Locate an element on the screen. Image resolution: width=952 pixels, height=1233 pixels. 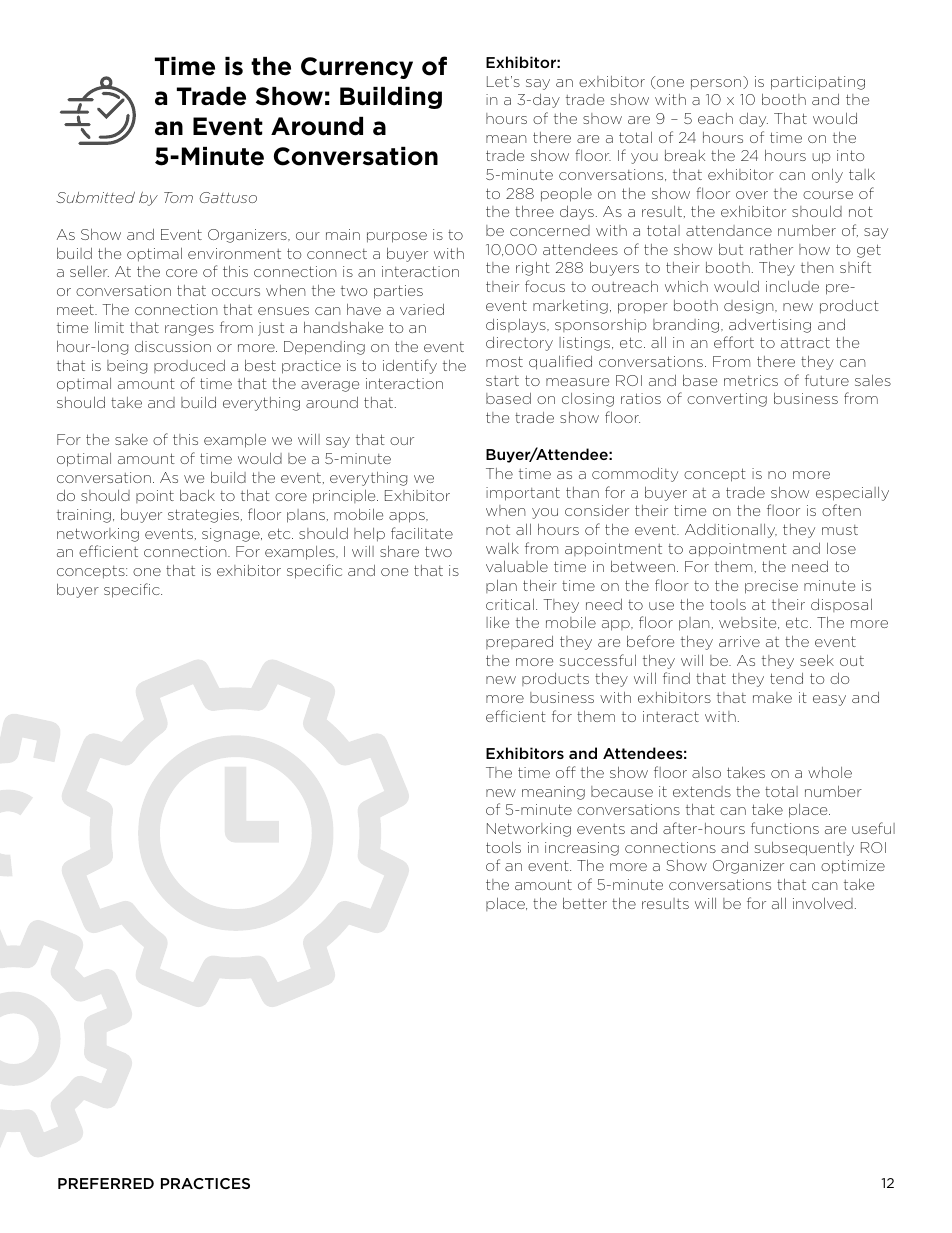
like is located at coordinates (497, 622).
